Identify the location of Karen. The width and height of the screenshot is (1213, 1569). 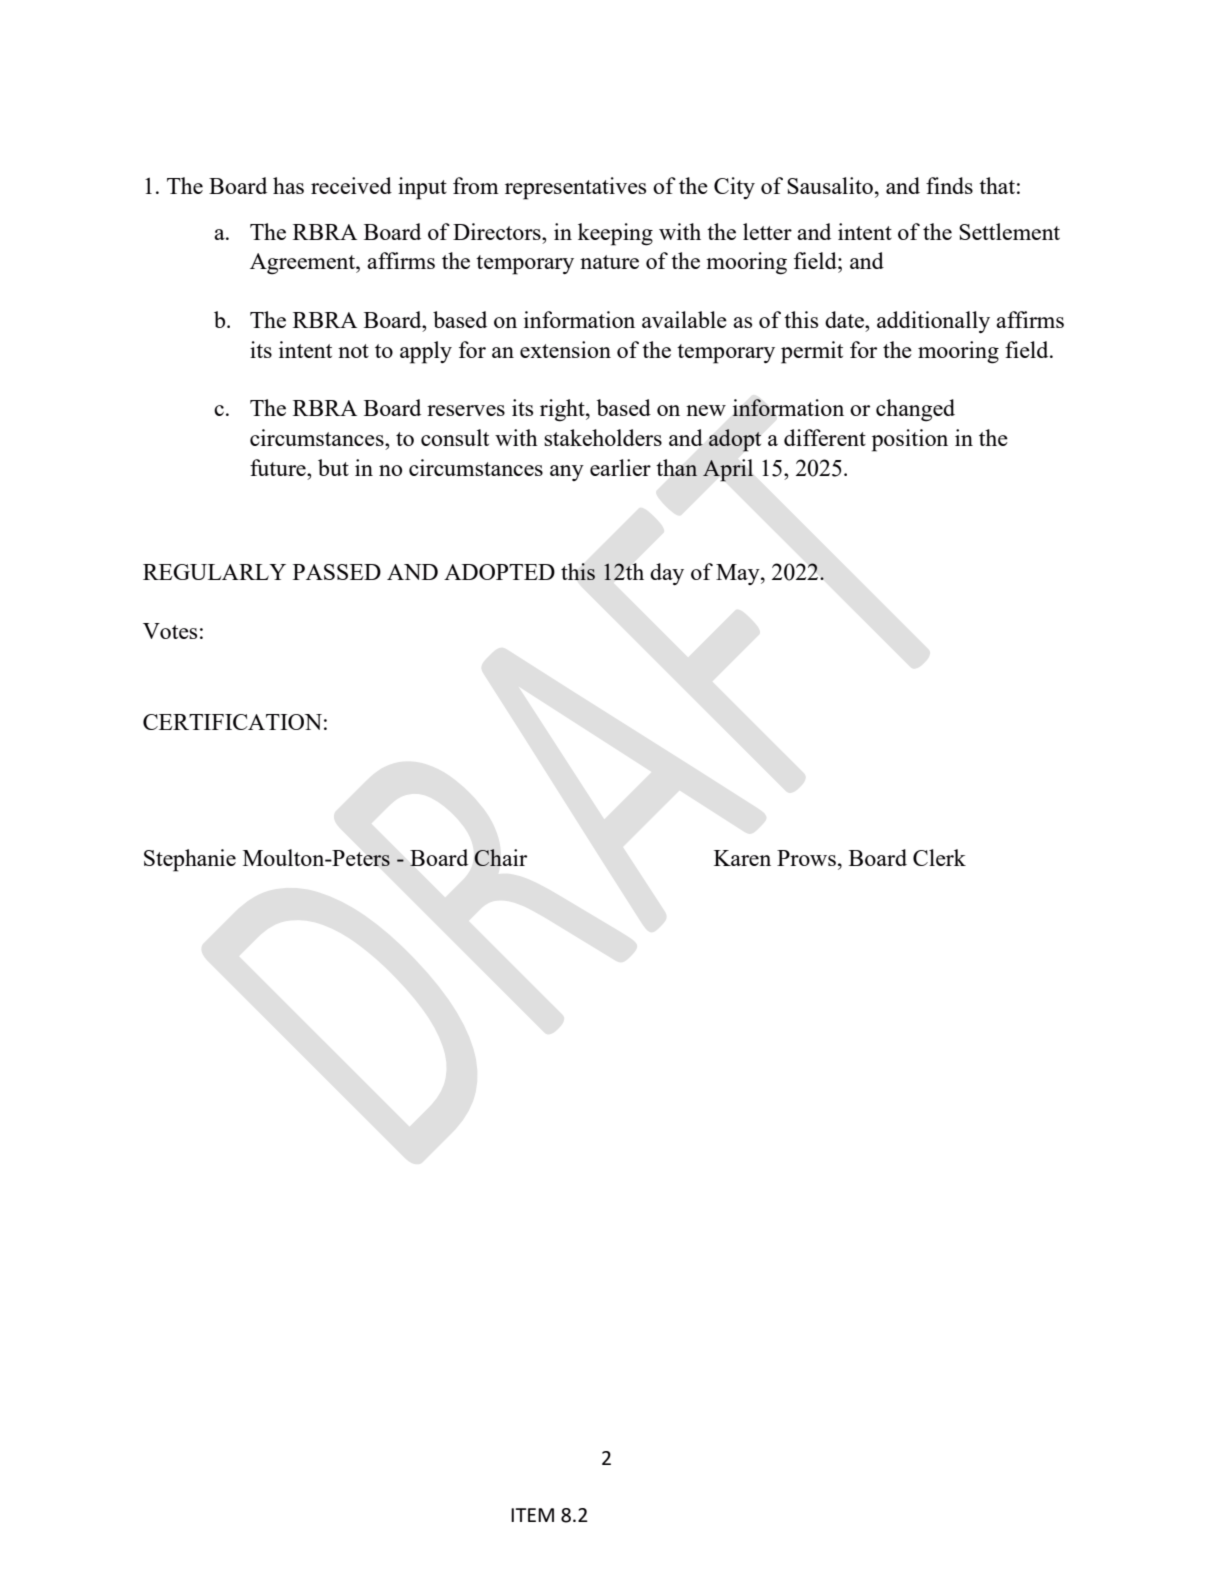
(742, 858).
